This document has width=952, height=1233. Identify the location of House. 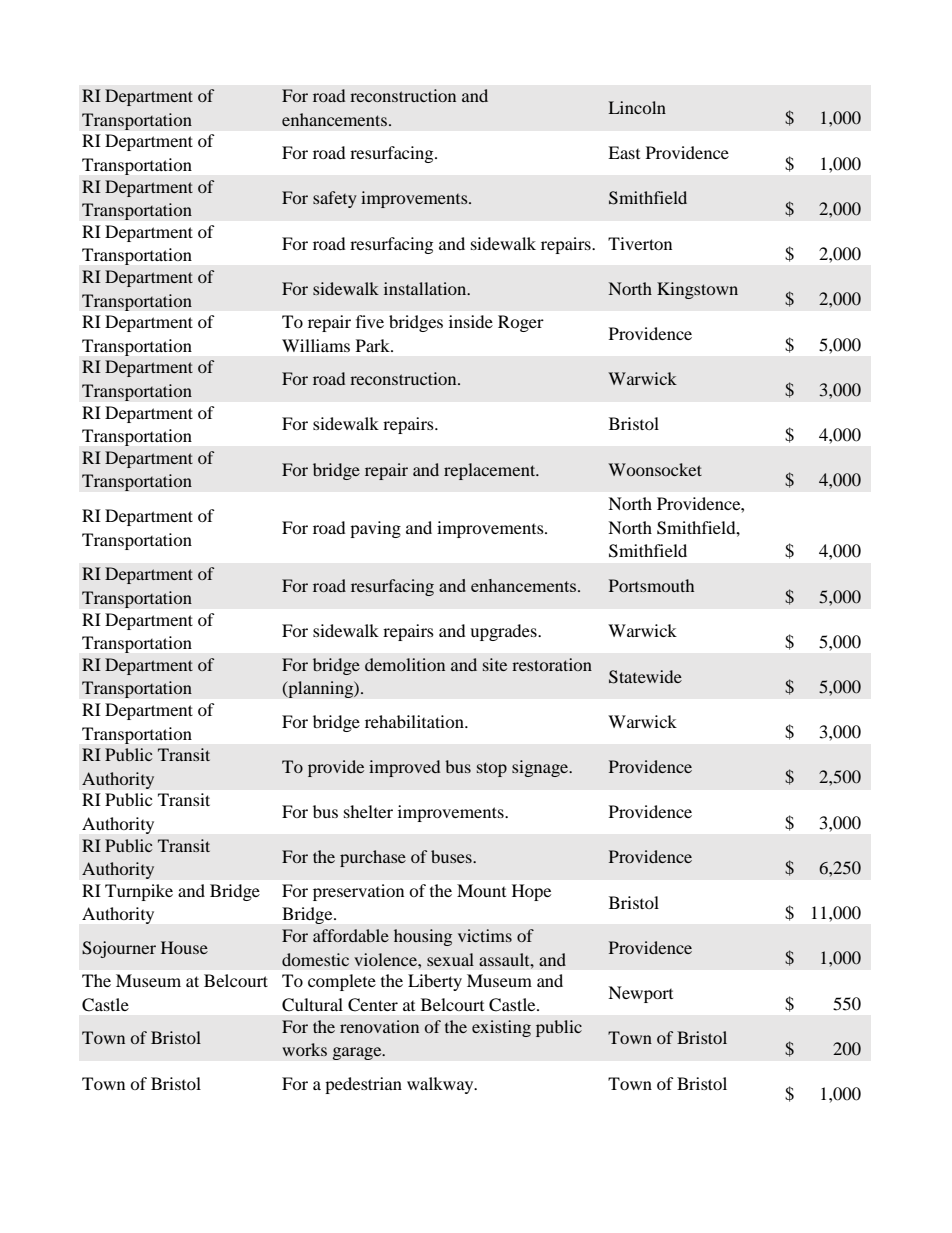
(184, 947).
